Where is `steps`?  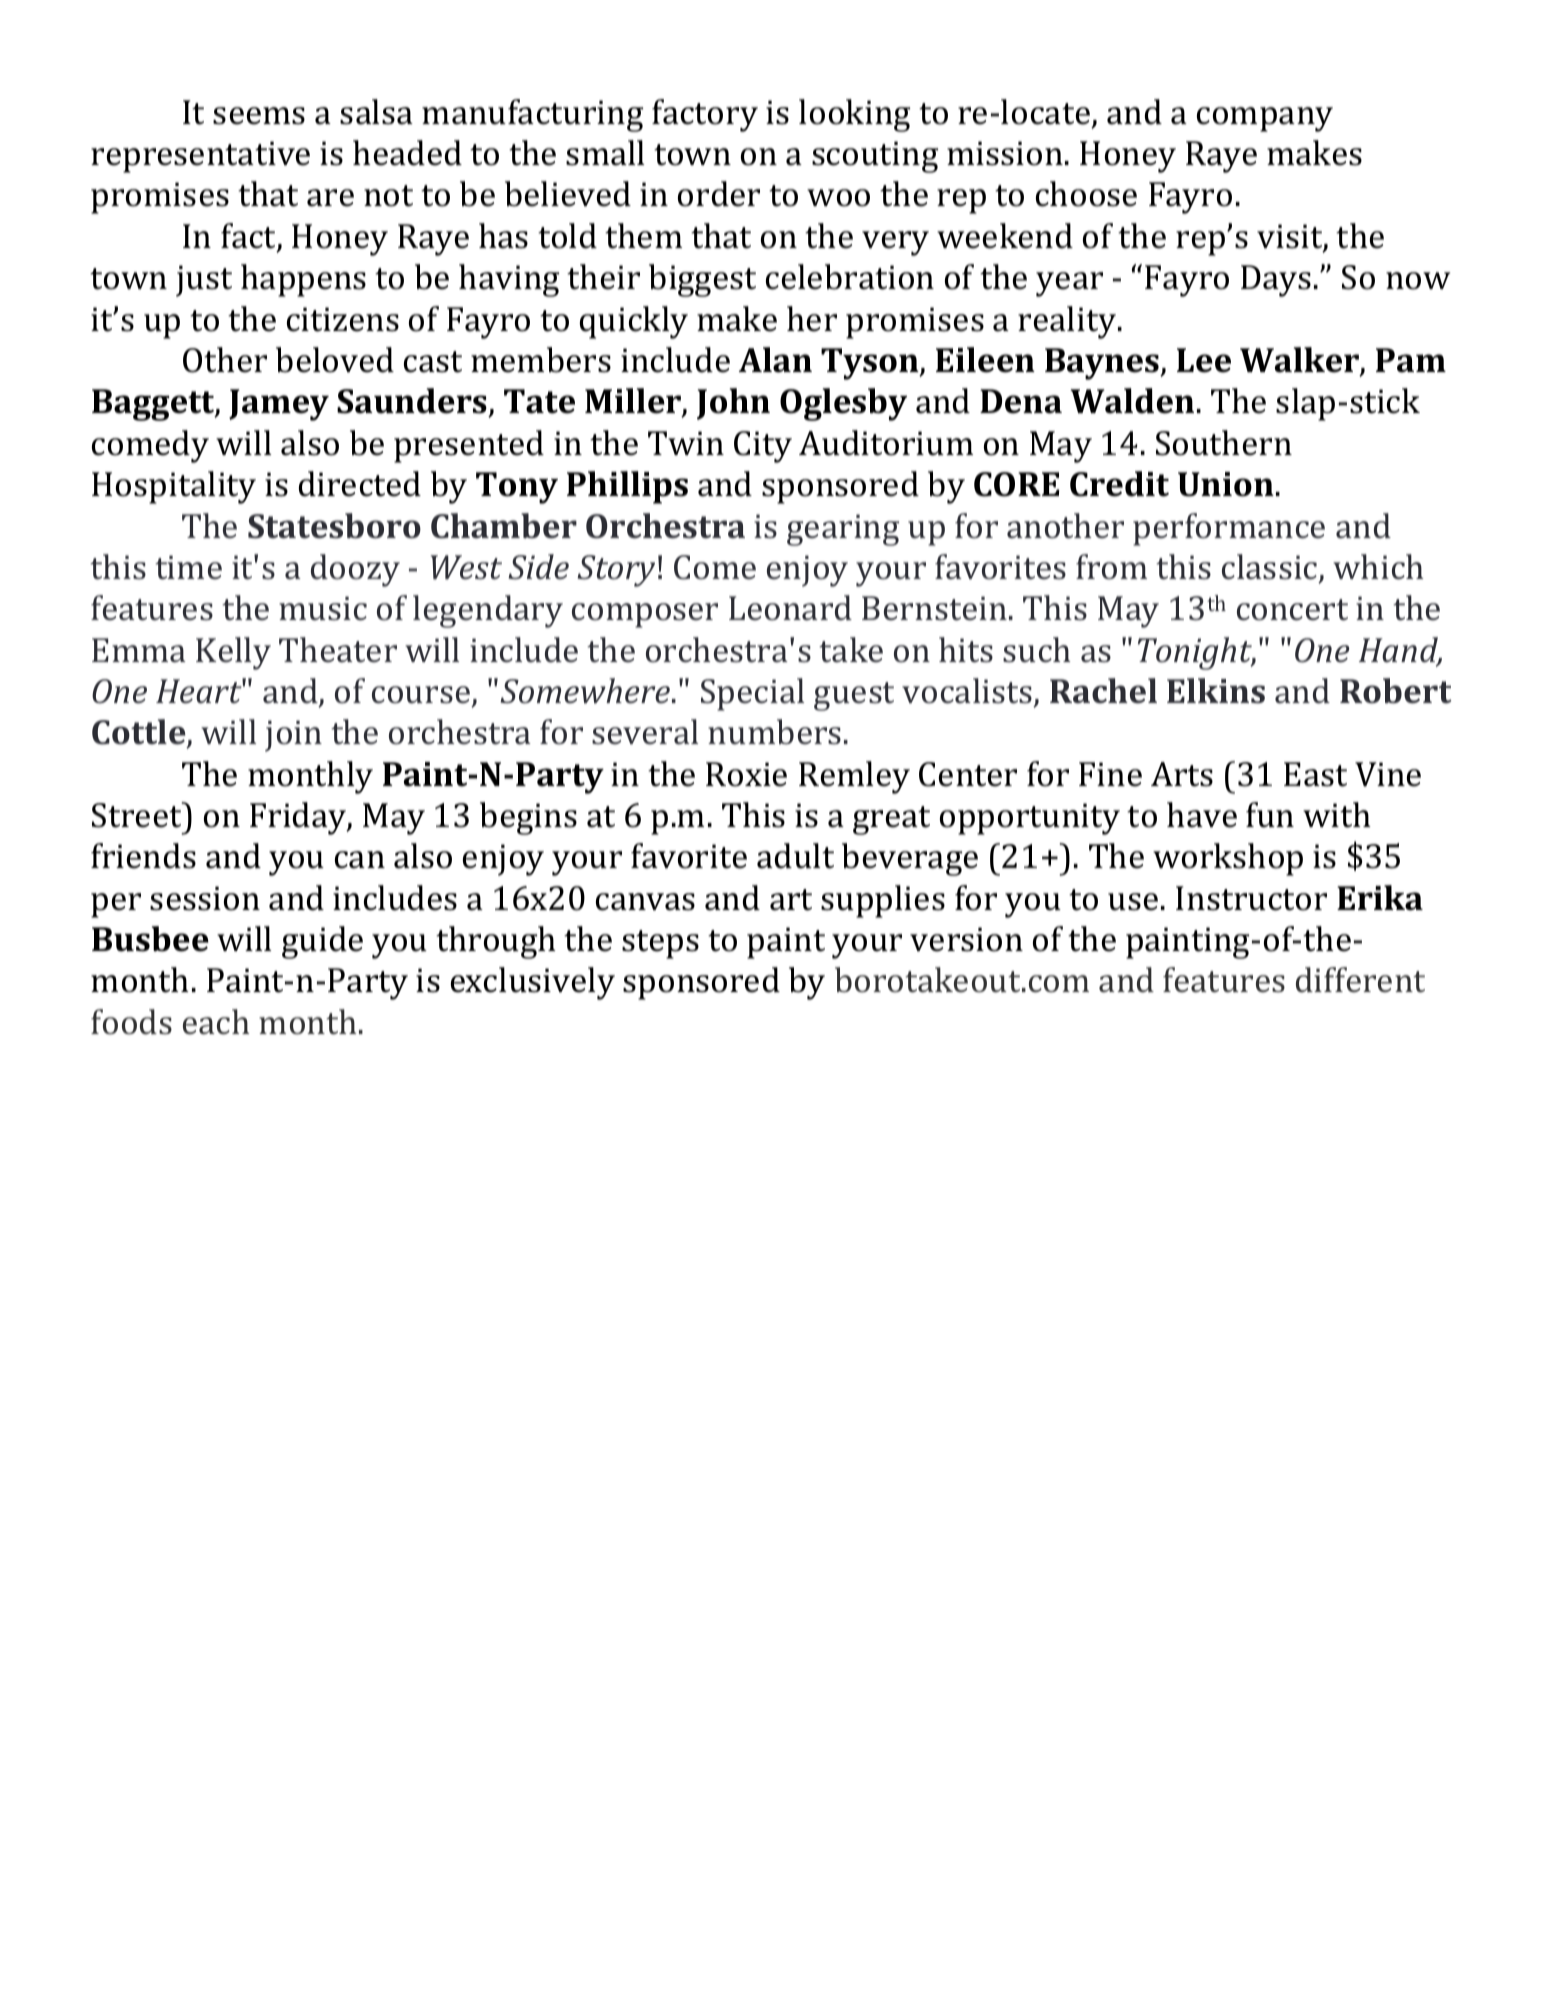 steps is located at coordinates (660, 944).
